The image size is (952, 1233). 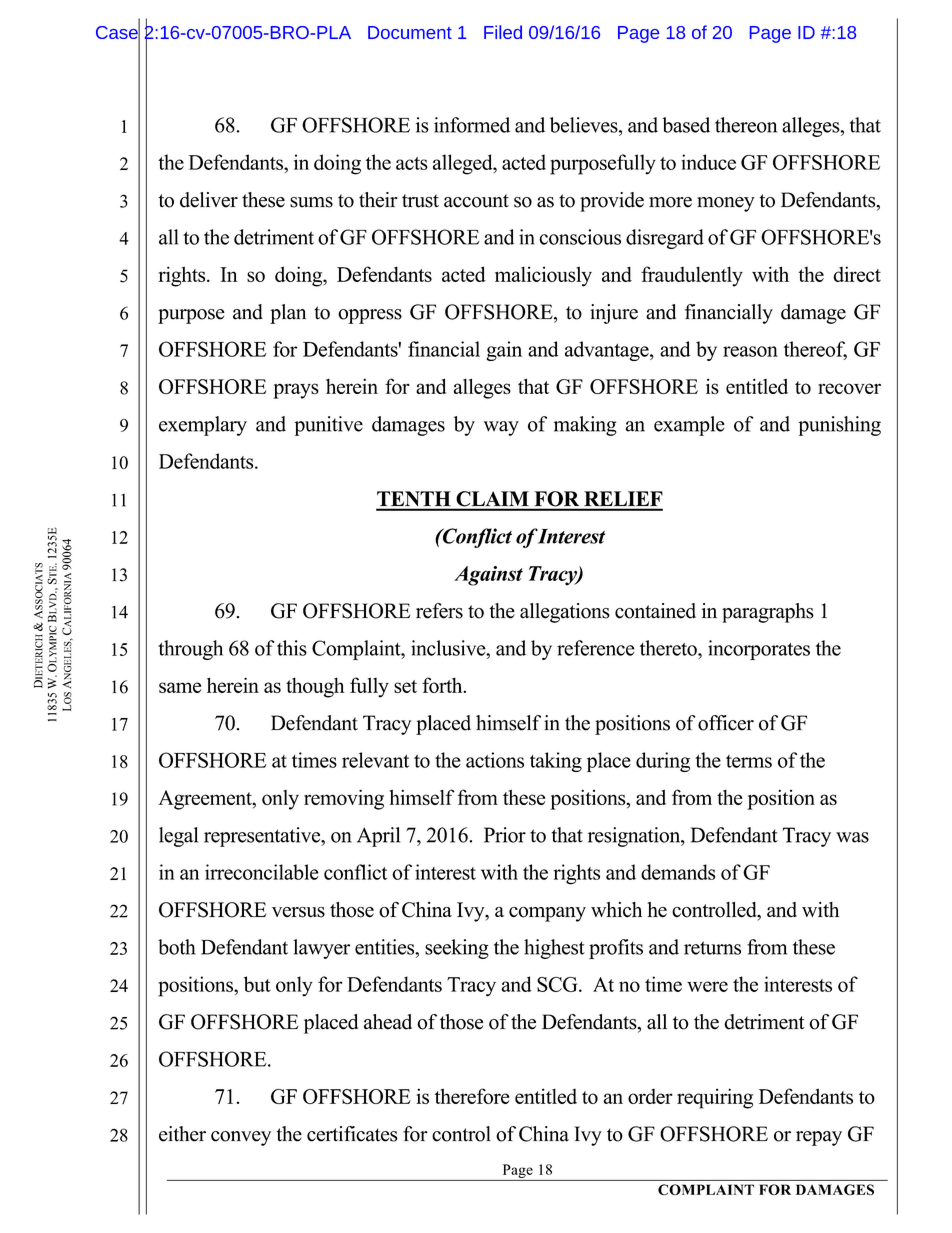 What do you see at coordinates (746, 125) in the screenshot?
I see `thereon` at bounding box center [746, 125].
